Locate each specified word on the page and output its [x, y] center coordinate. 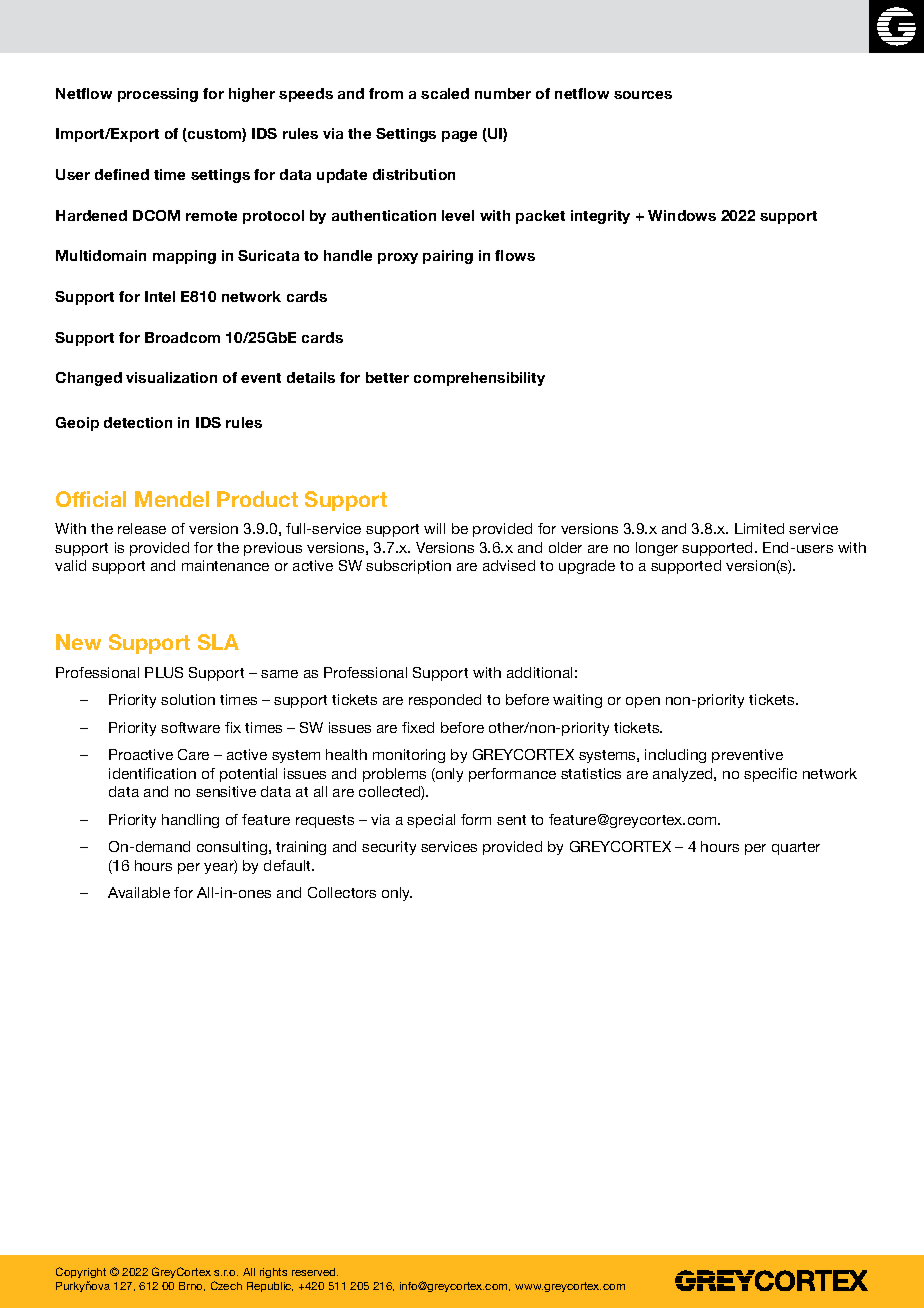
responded [445, 701]
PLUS [164, 672]
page [459, 136]
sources [643, 95]
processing [158, 95]
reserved [315, 1272]
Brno [192, 1286]
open [643, 702]
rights [273, 1273]
